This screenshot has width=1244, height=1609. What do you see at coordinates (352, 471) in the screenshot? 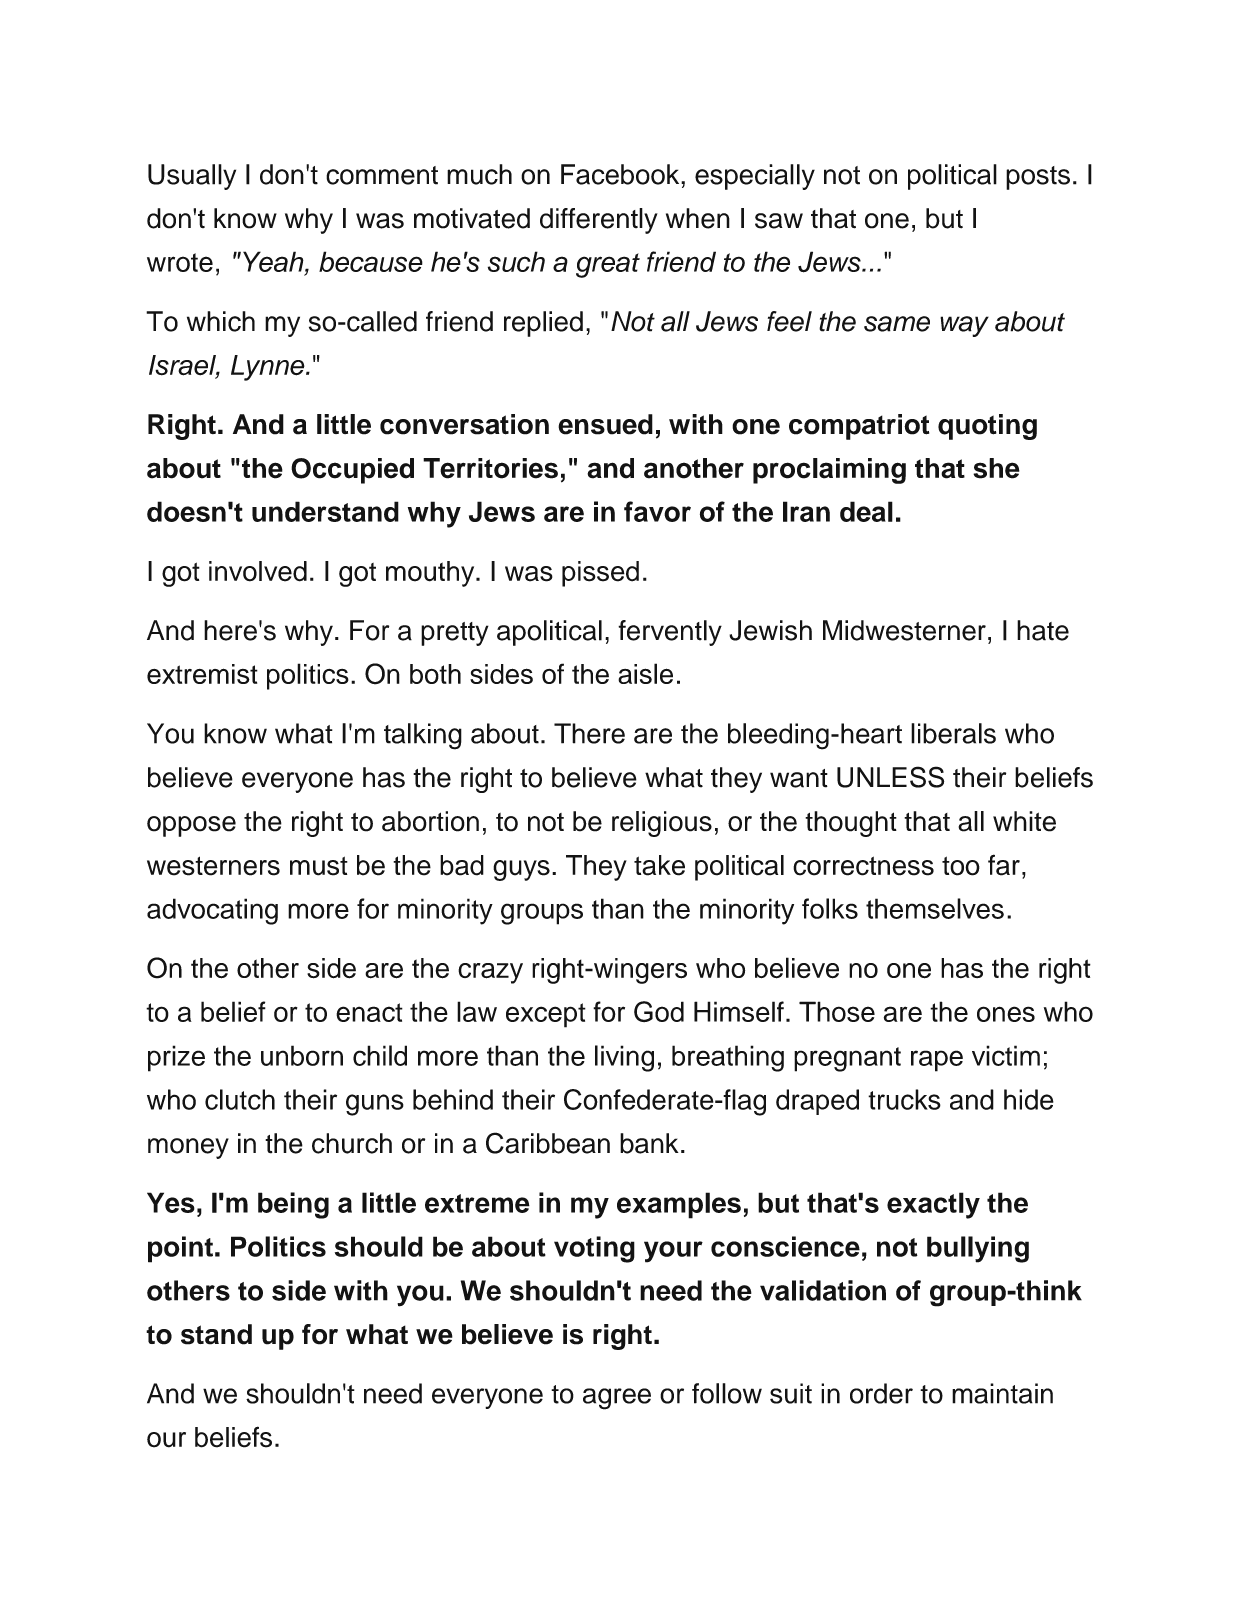
I see `Occupied` at bounding box center [352, 471].
